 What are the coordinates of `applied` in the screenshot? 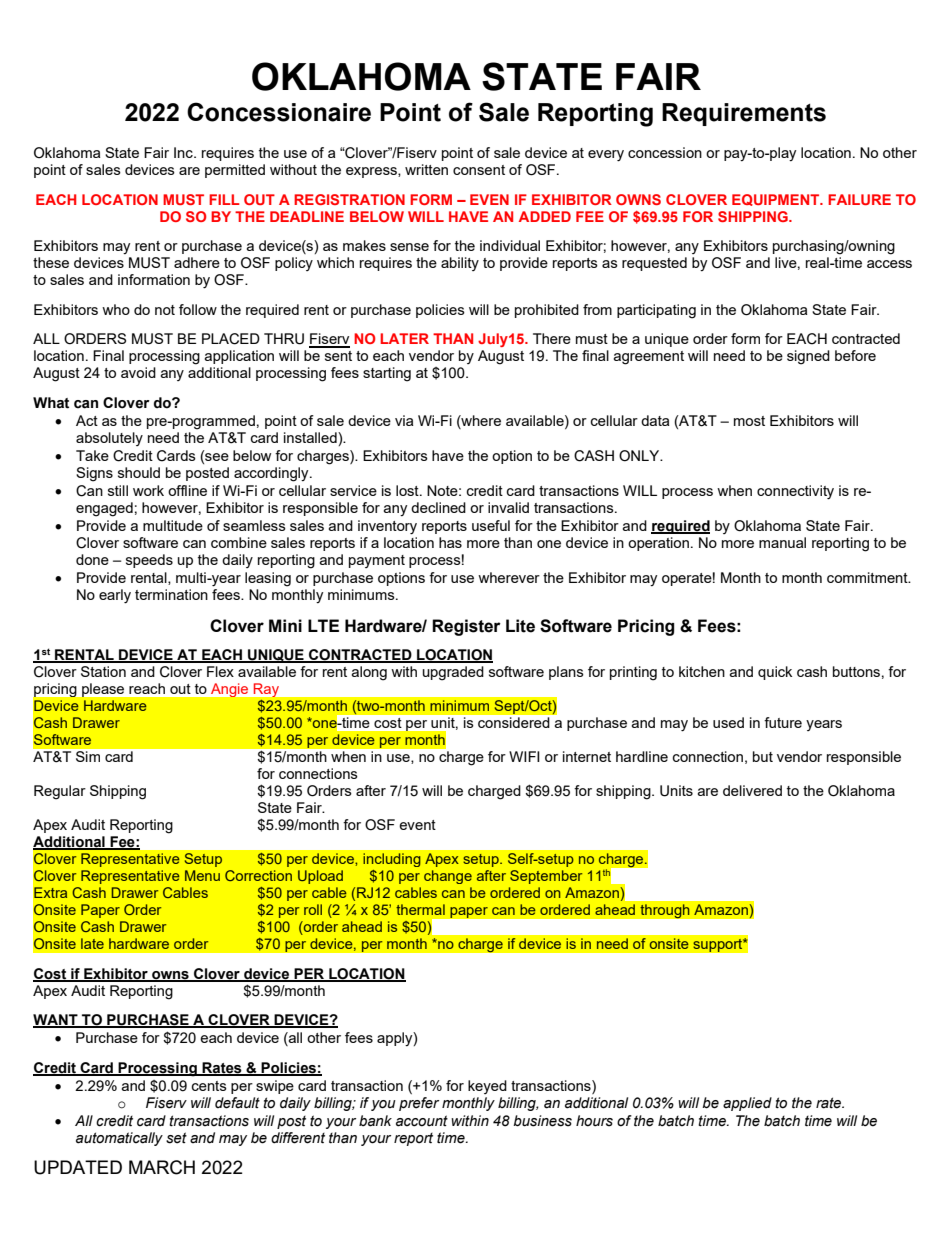 It's located at (747, 1104).
